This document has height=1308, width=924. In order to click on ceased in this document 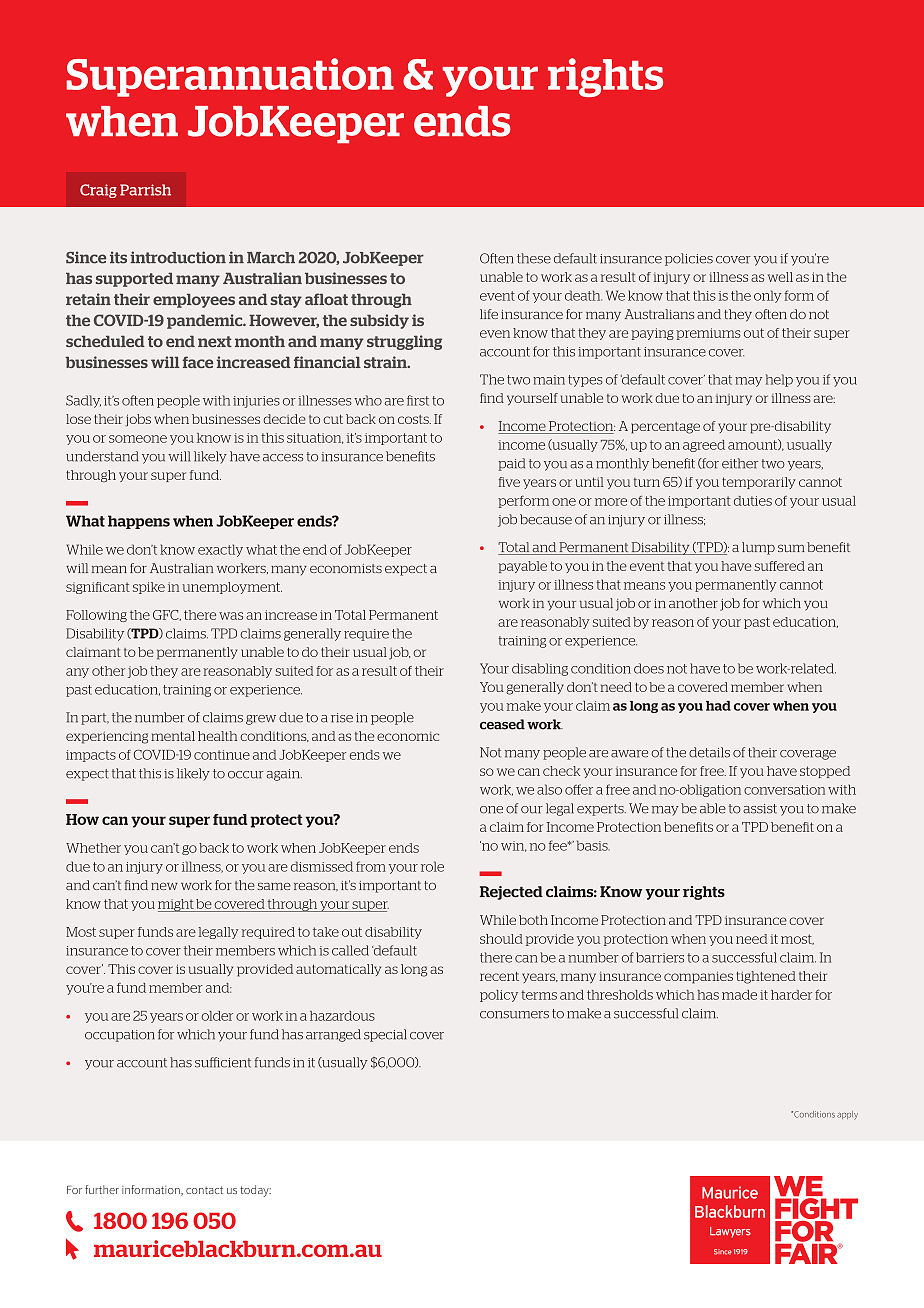, I will do `click(502, 724)`.
